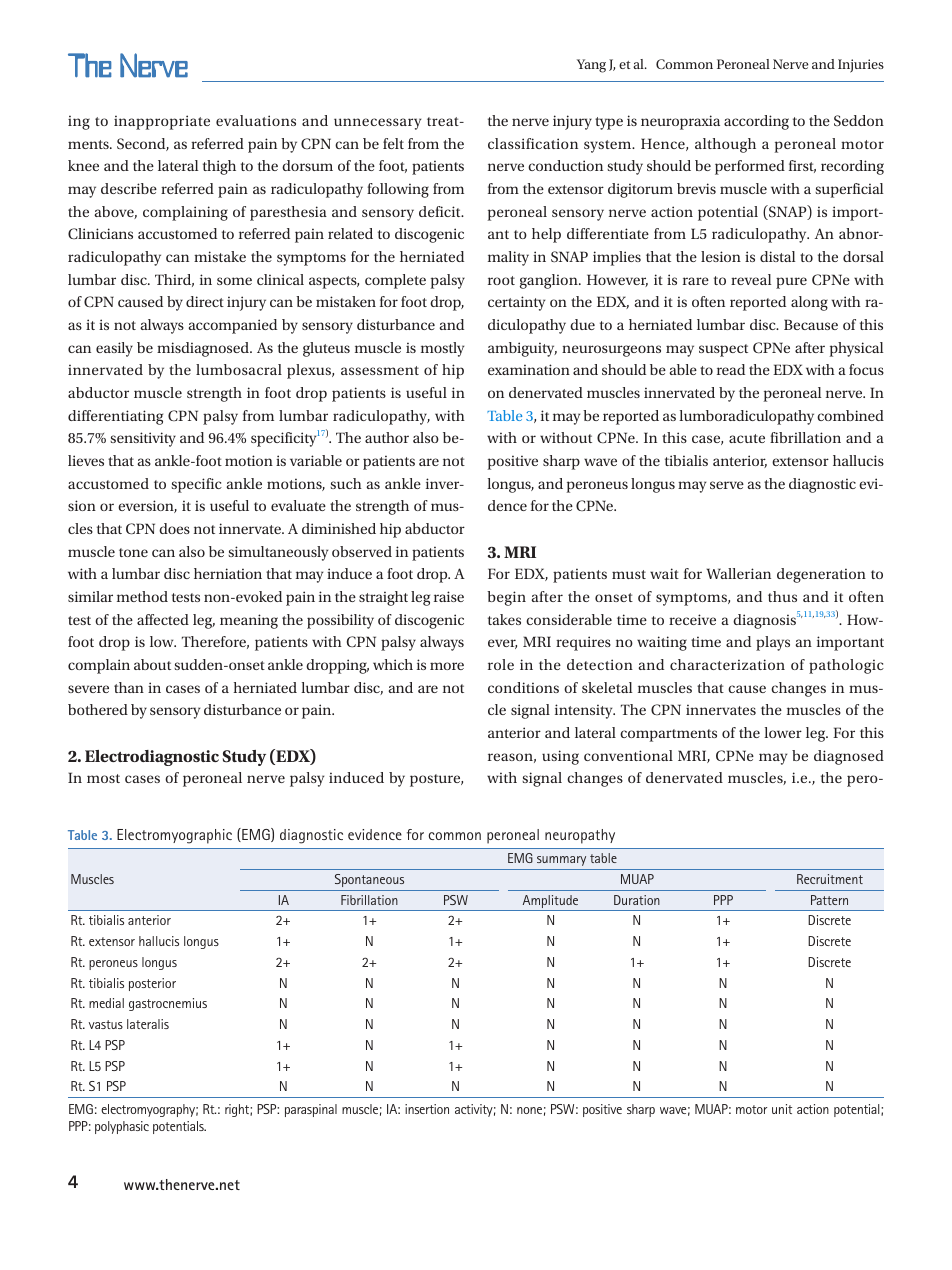 The height and width of the screenshot is (1270, 952). What do you see at coordinates (782, 596) in the screenshot?
I see `thus` at bounding box center [782, 596].
